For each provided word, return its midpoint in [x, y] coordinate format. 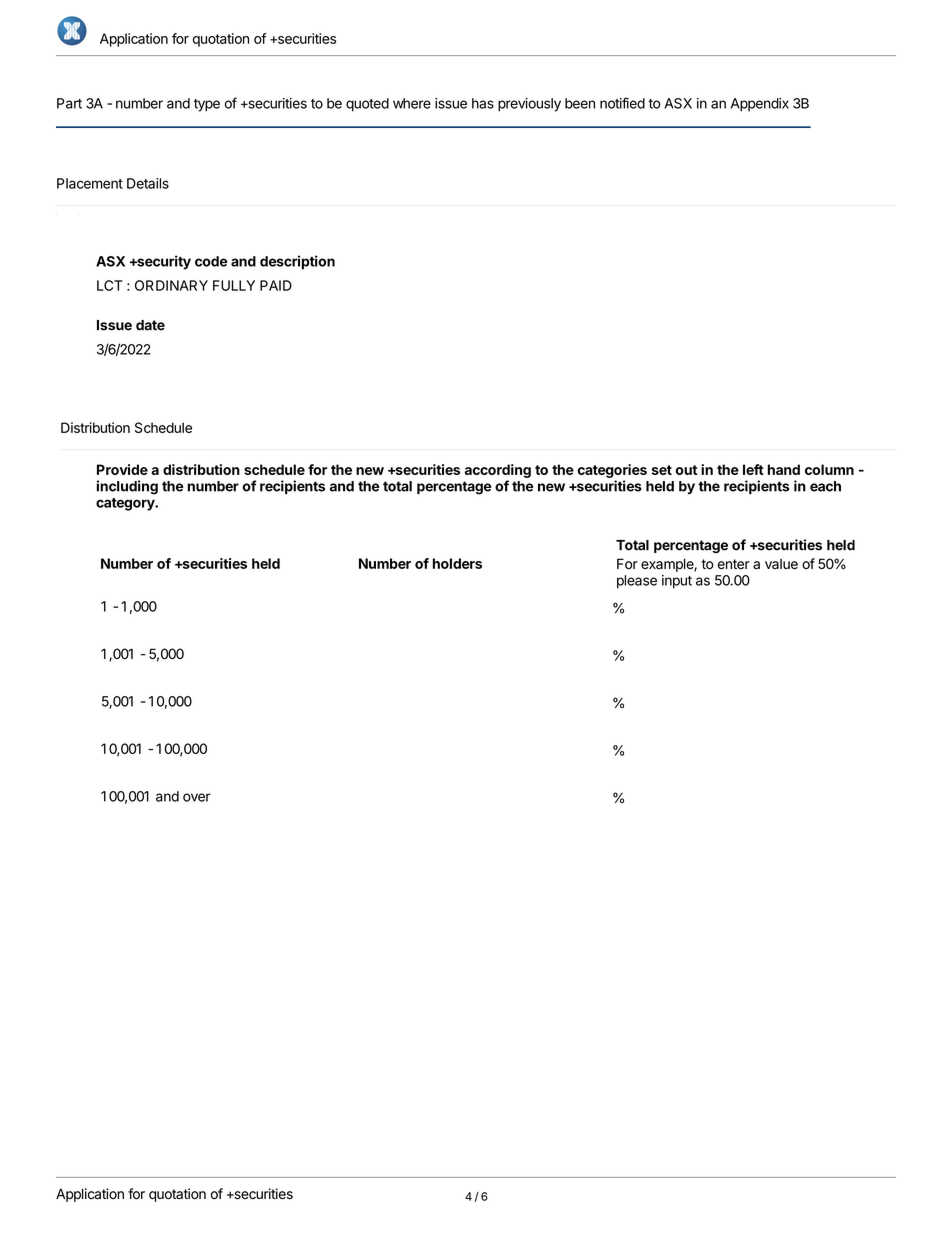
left [753, 469]
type [207, 105]
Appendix [760, 105]
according [498, 471]
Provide [122, 469]
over [197, 797]
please [637, 582]
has [483, 103]
